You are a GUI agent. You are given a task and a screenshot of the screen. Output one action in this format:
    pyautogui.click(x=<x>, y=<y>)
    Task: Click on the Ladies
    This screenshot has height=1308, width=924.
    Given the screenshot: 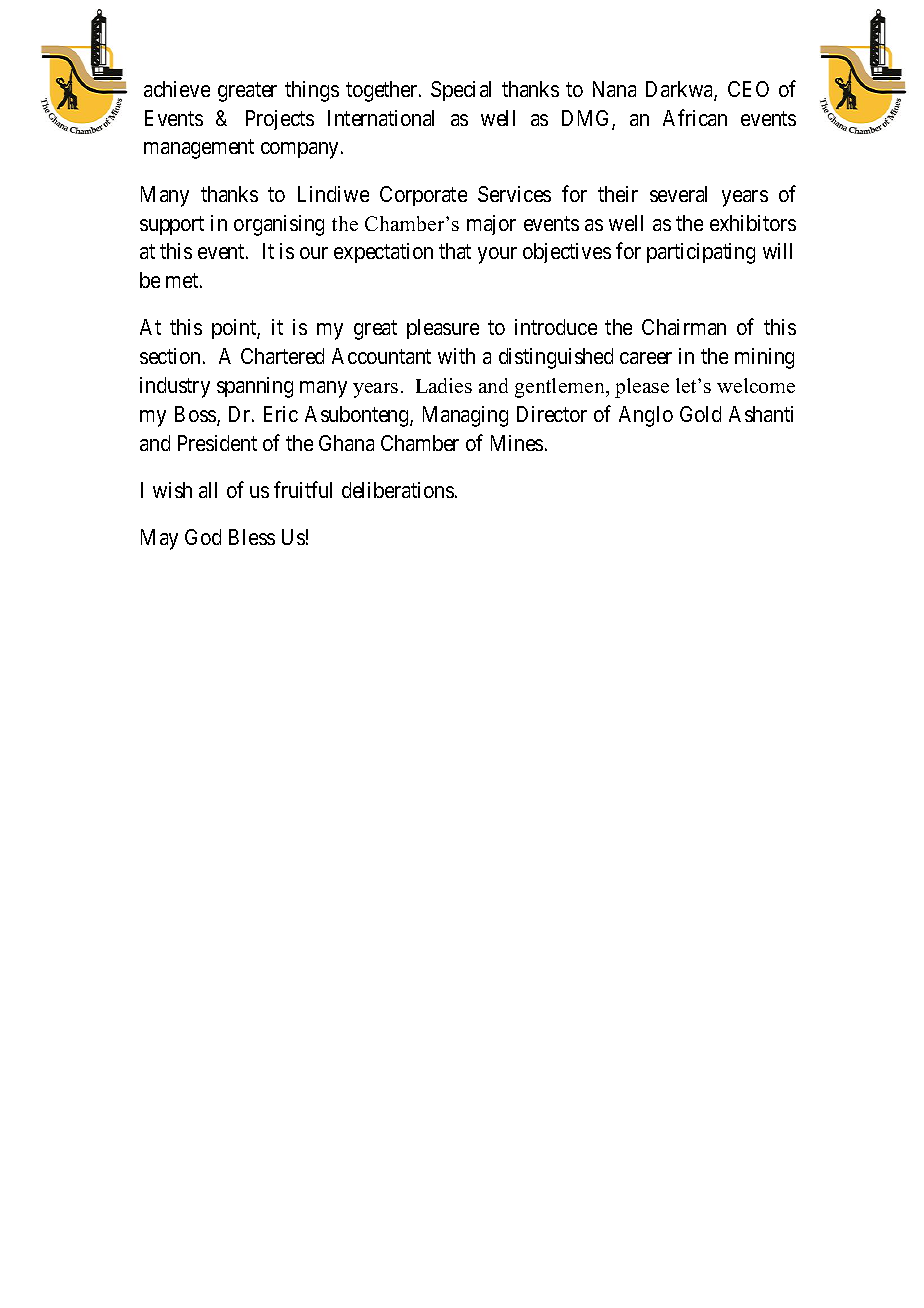 What is the action you would take?
    pyautogui.click(x=444, y=385)
